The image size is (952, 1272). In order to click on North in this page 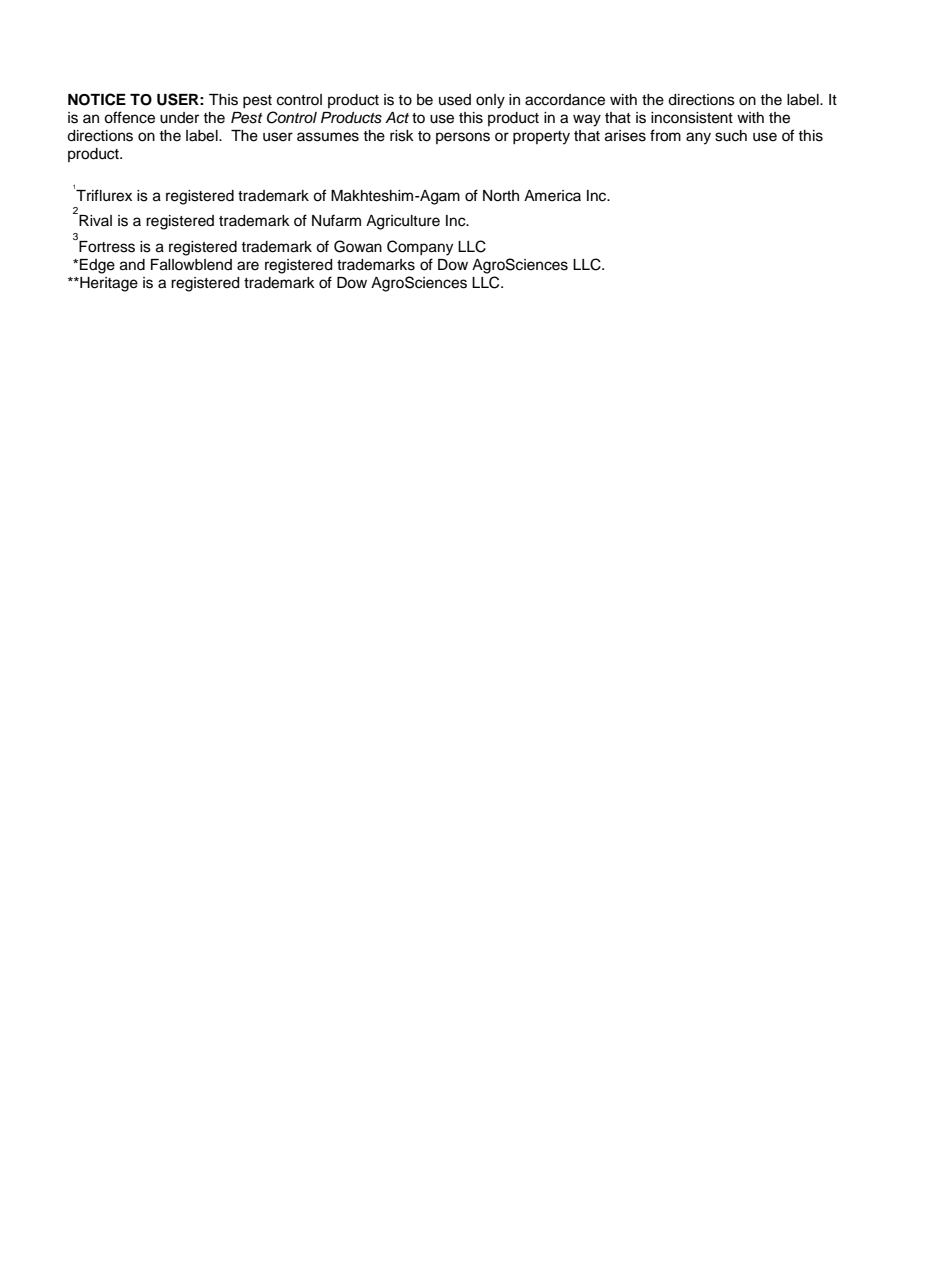, I will do `click(501, 196)`.
